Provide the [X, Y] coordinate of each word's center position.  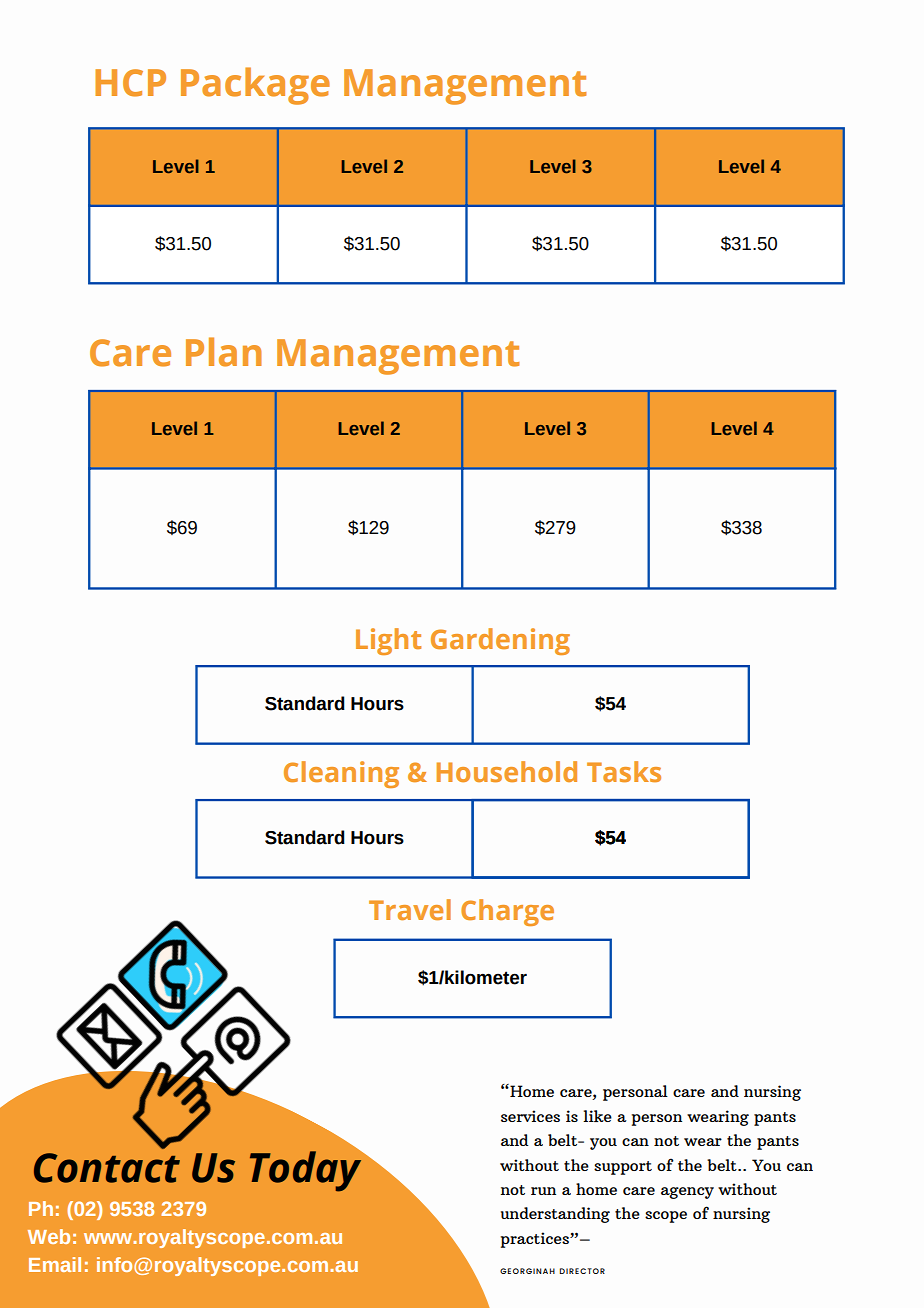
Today [307, 1170]
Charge [507, 912]
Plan [224, 352]
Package [255, 86]
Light [388, 641]
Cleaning [341, 774]
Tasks [624, 771]
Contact [107, 1168]
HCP [130, 83]
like [597, 1116]
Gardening [500, 641]
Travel [410, 909]
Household [506, 771]
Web [49, 1236]
